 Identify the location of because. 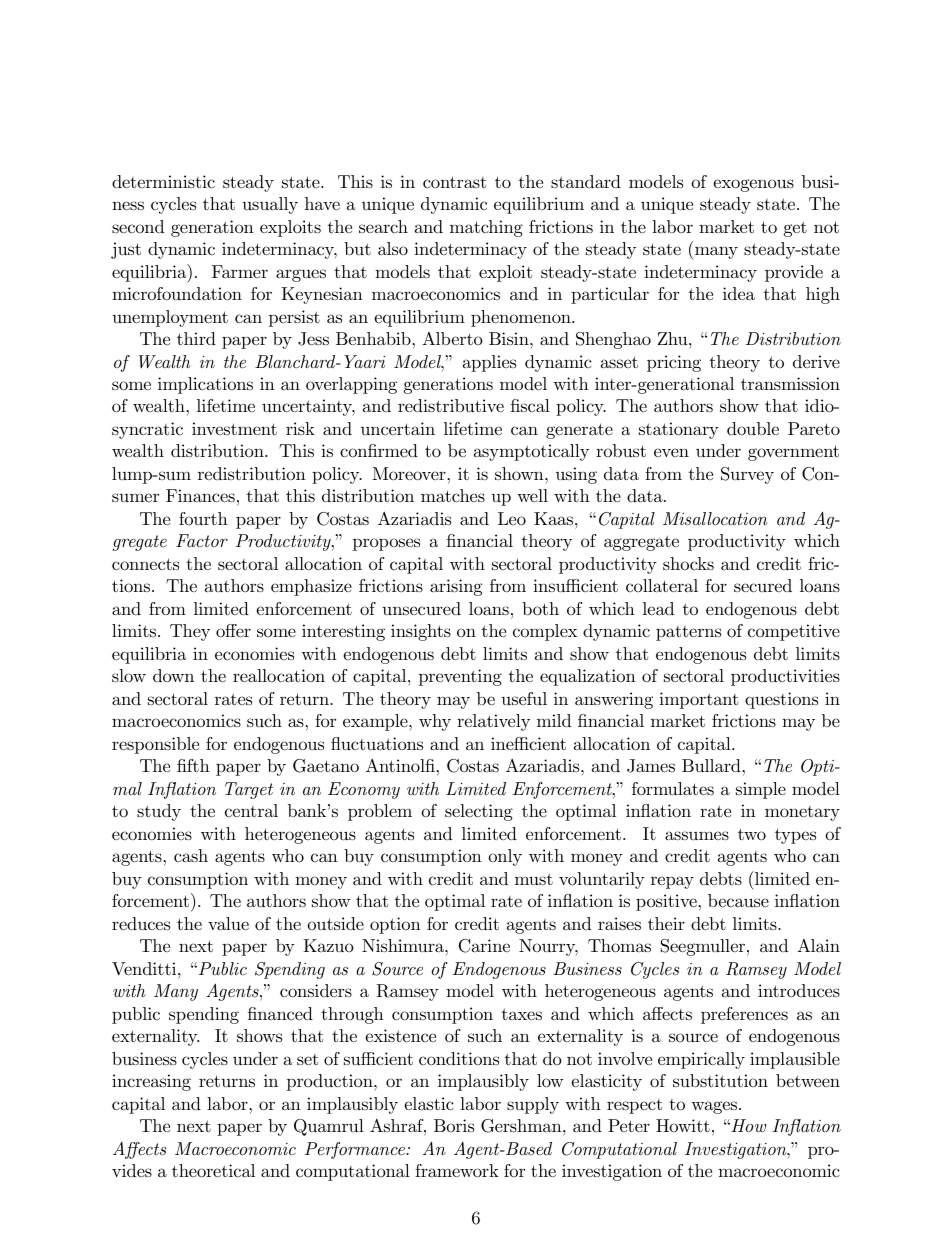
(738, 900).
